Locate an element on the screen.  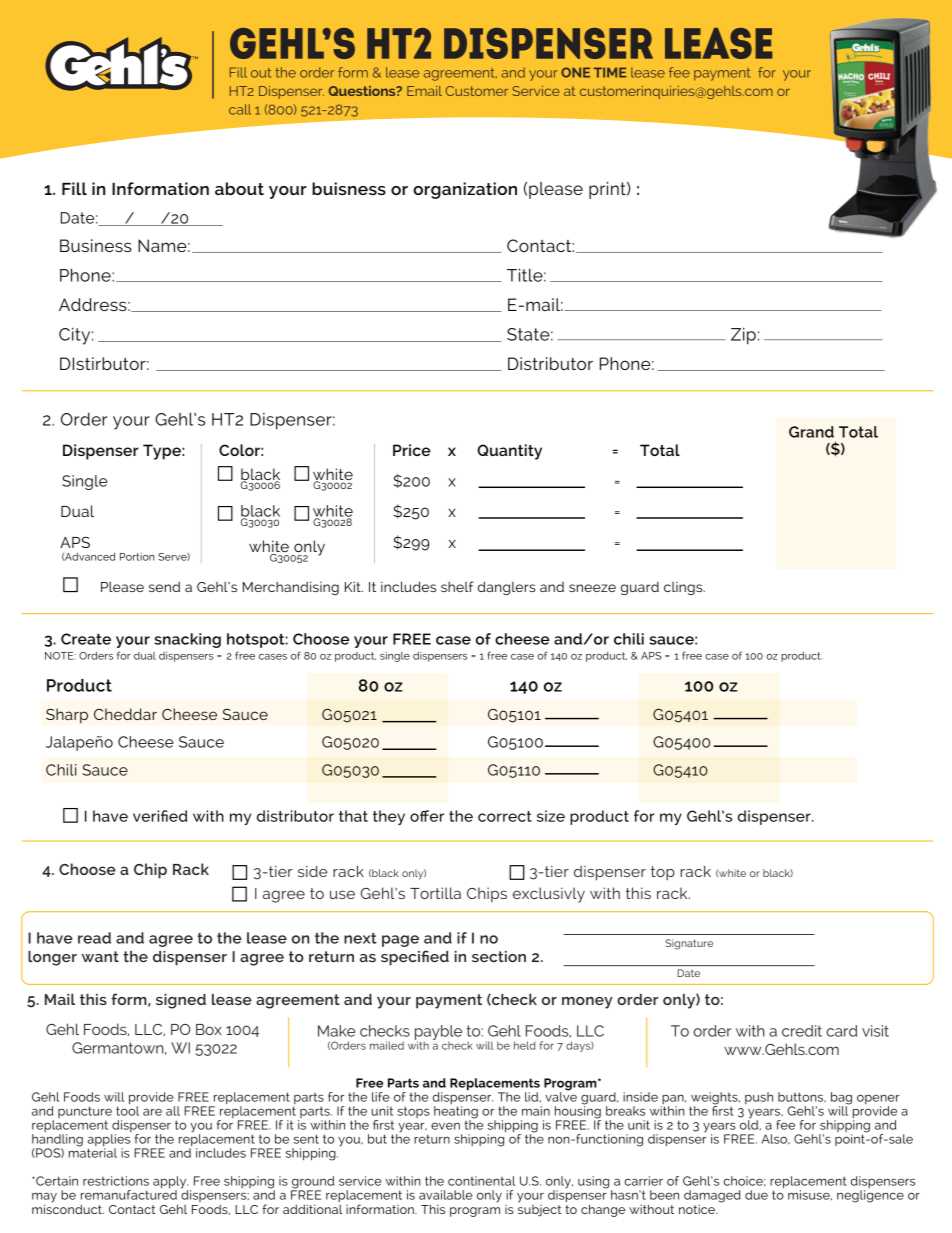
Tortilla is located at coordinates (435, 893).
